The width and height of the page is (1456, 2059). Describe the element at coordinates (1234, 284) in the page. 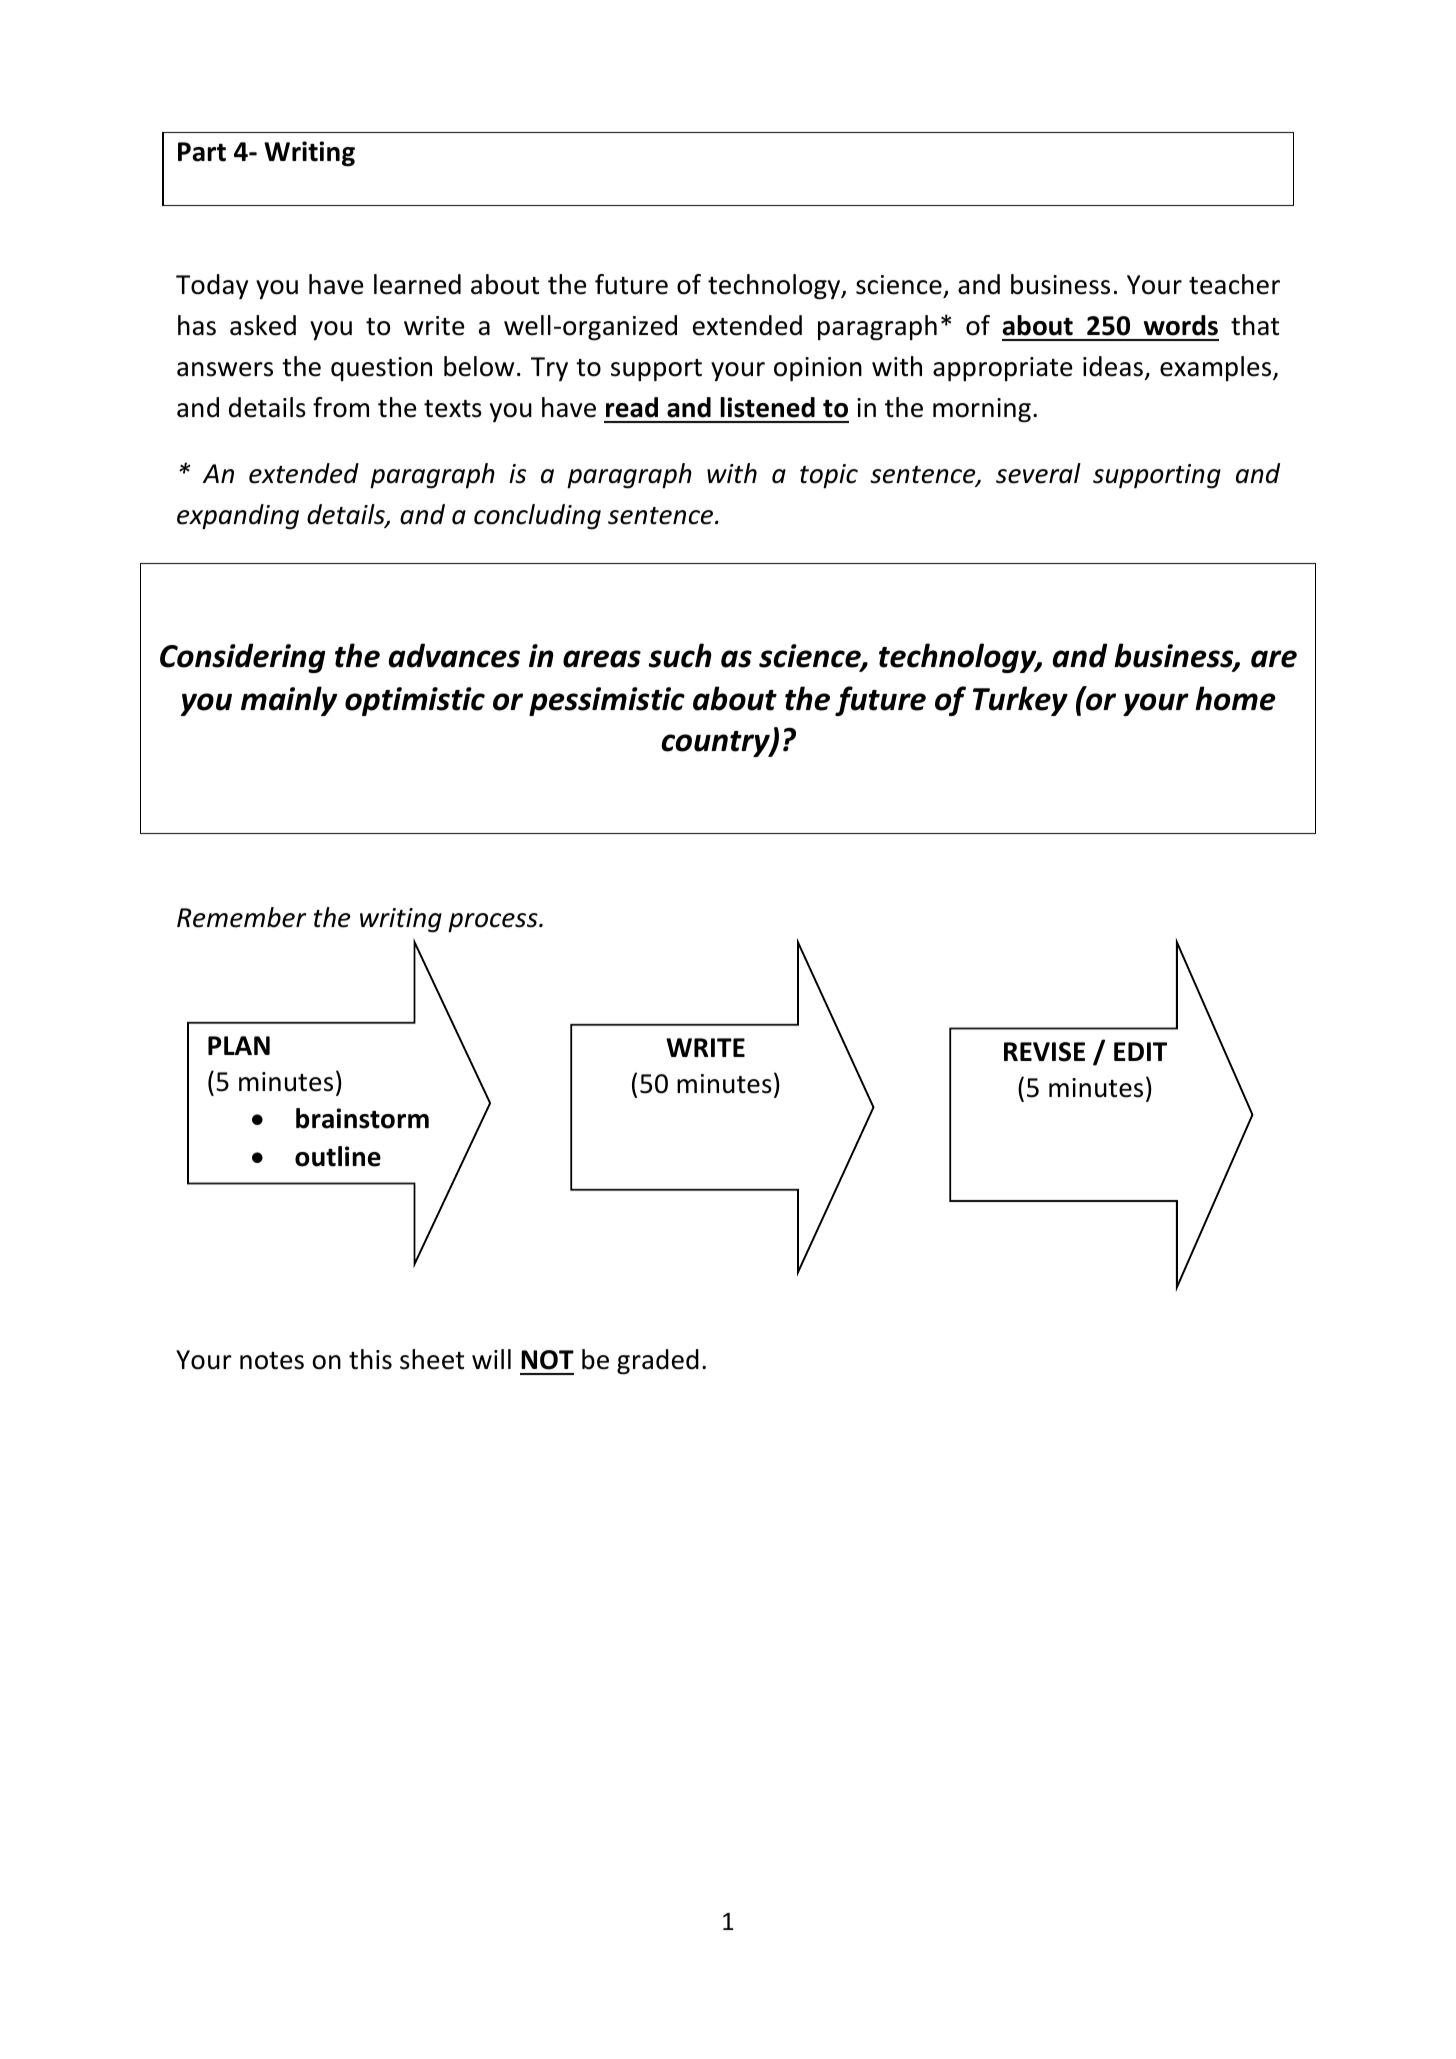

I see `teacher` at that location.
